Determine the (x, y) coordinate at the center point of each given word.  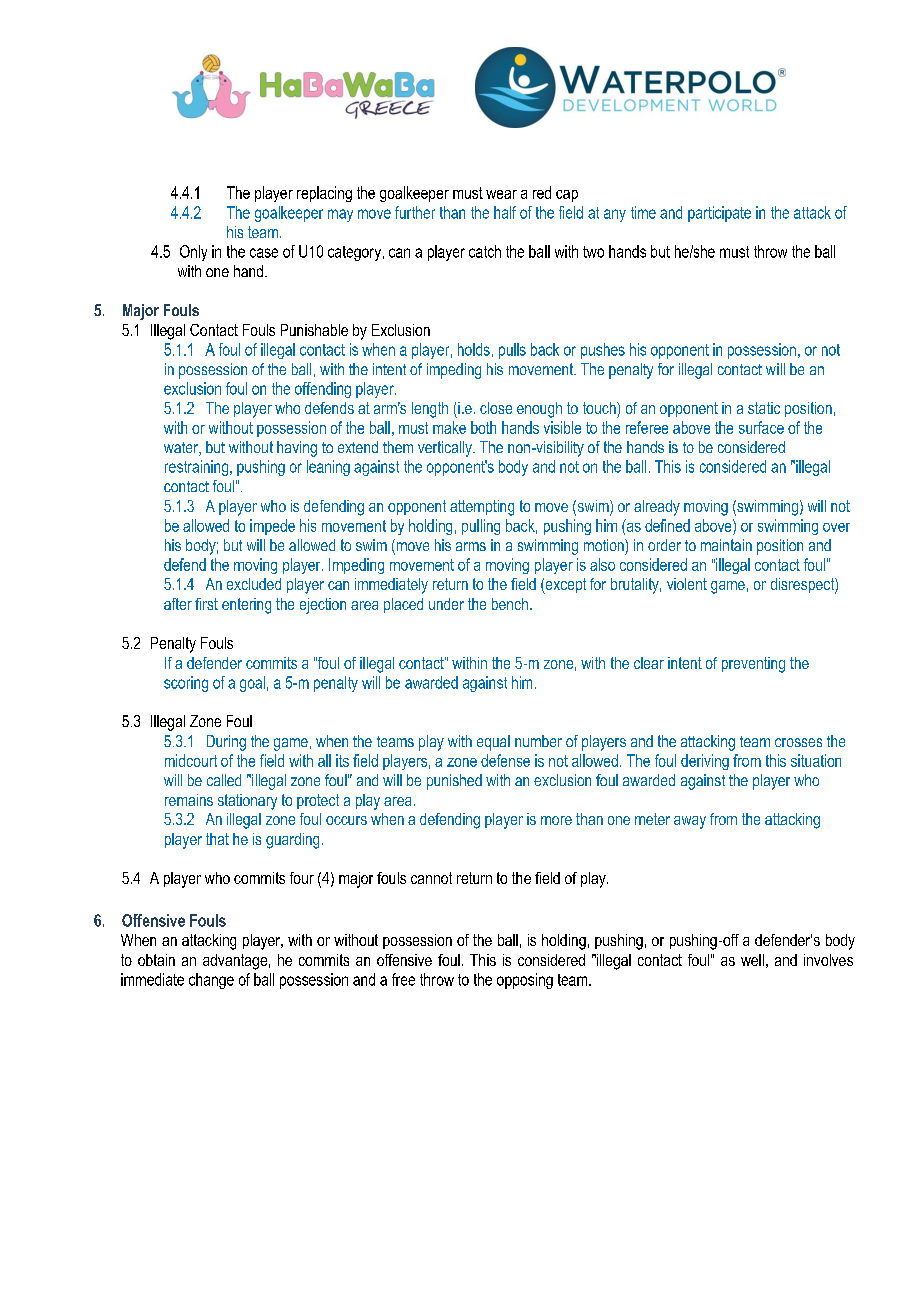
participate (719, 214)
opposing (525, 981)
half (505, 212)
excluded (254, 584)
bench (510, 604)
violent (687, 584)
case (264, 253)
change (211, 981)
